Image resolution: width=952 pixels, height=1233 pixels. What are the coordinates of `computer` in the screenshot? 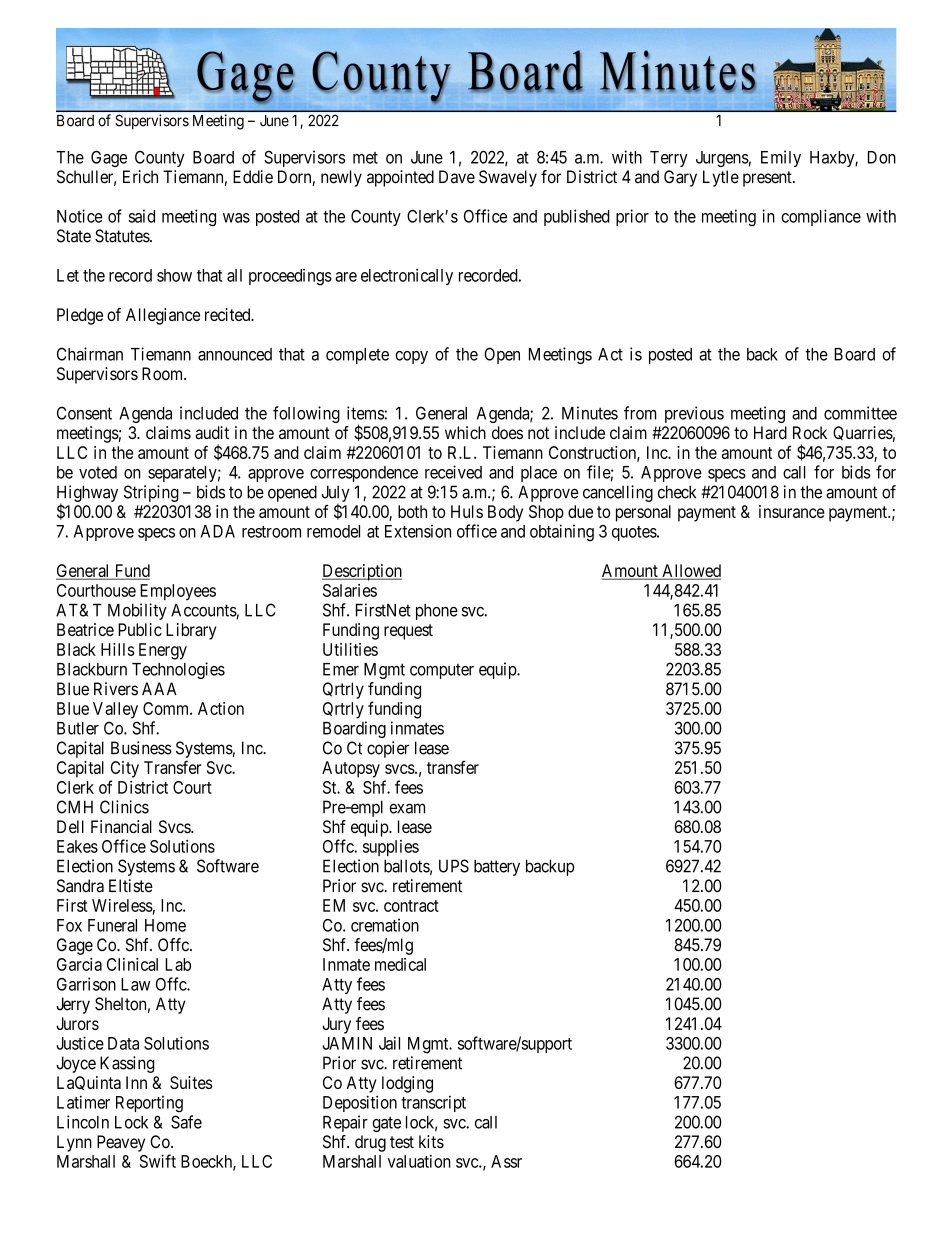 It's located at (442, 671).
